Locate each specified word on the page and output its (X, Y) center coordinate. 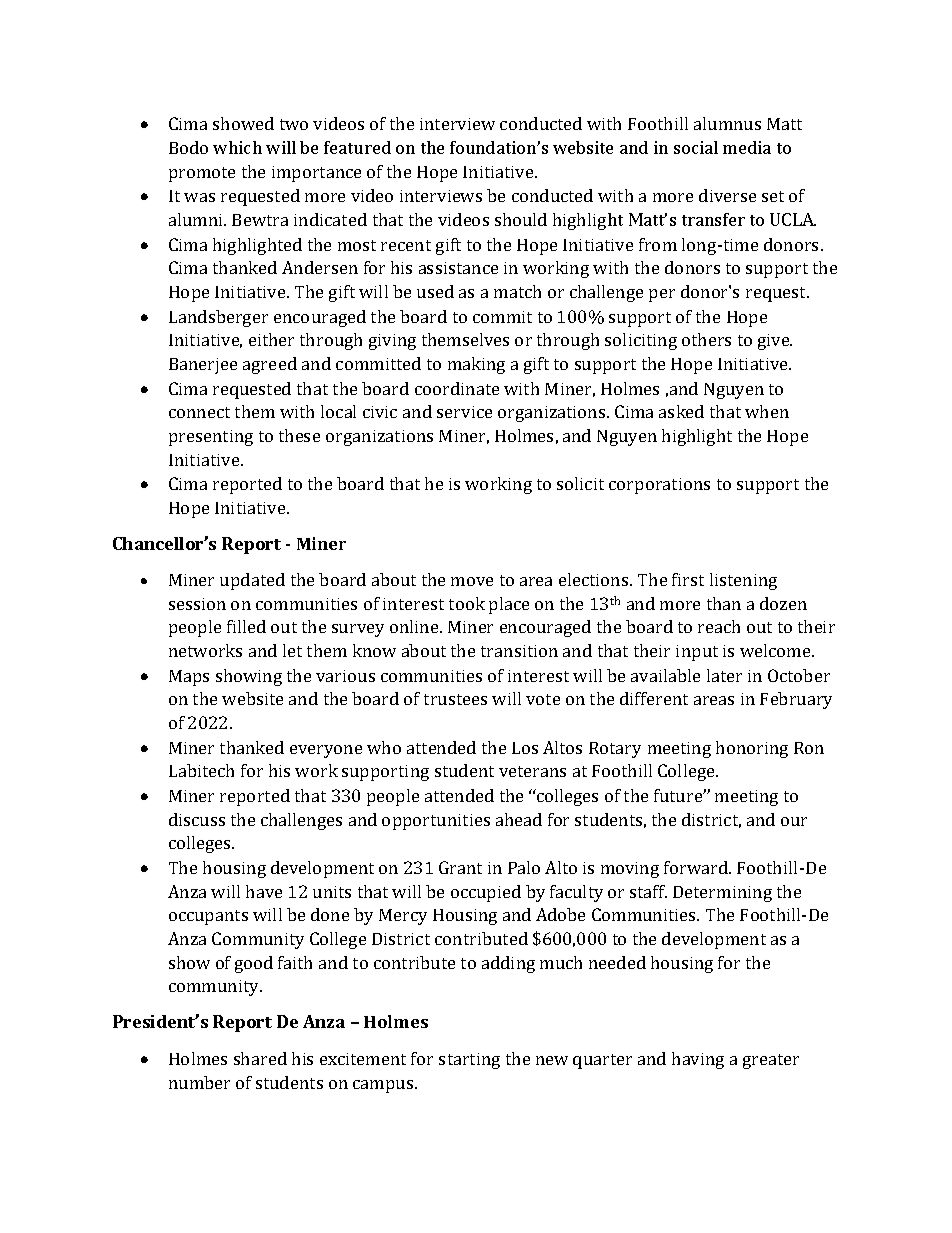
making (476, 365)
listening (743, 581)
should (521, 219)
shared (260, 1058)
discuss (197, 819)
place (509, 605)
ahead (519, 819)
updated (252, 581)
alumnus (727, 123)
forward (697, 867)
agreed (270, 365)
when (767, 411)
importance (316, 174)
